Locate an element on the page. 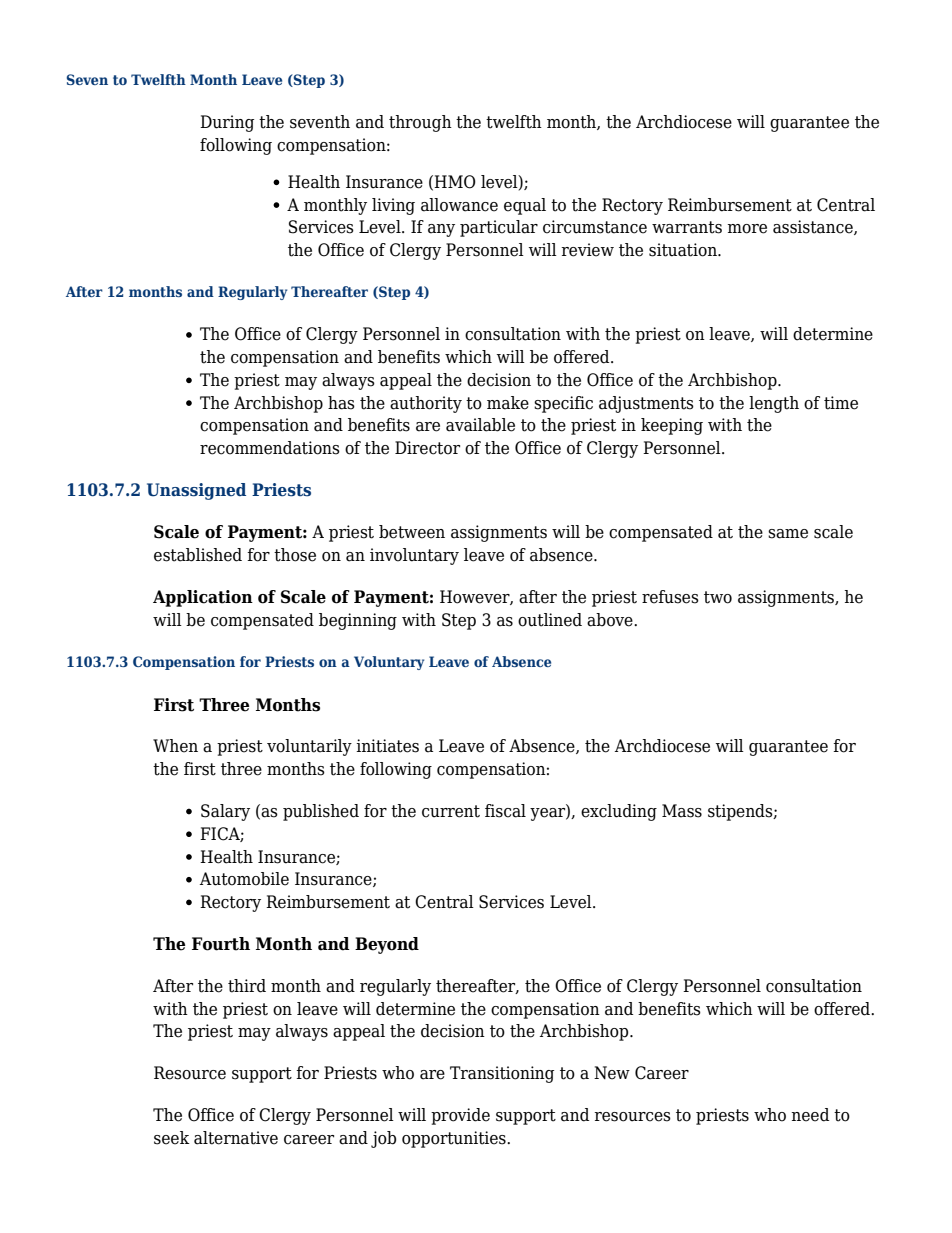 This page has width=952, height=1233. outlined is located at coordinates (550, 620).
